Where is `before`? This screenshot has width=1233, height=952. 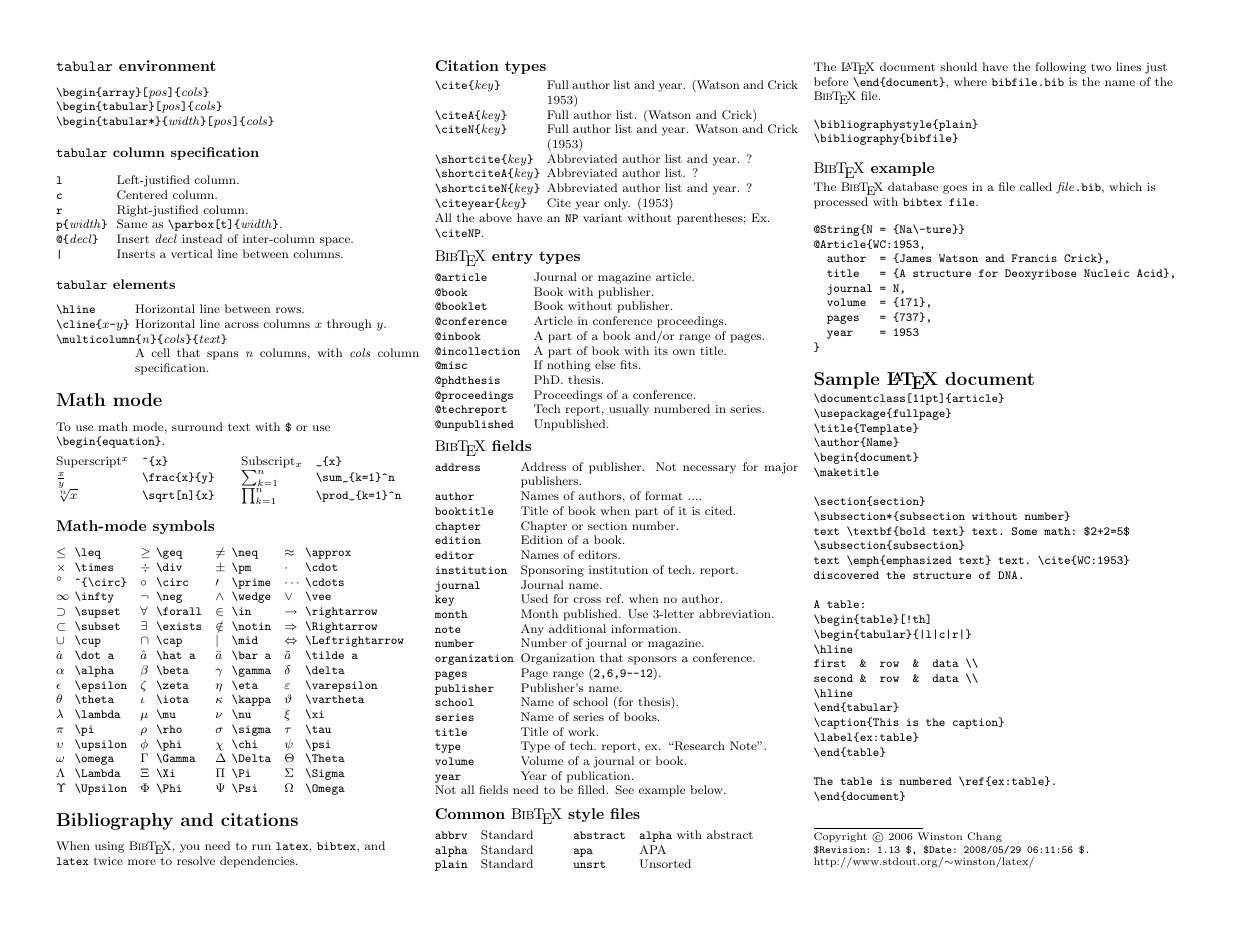 before is located at coordinates (831, 81).
